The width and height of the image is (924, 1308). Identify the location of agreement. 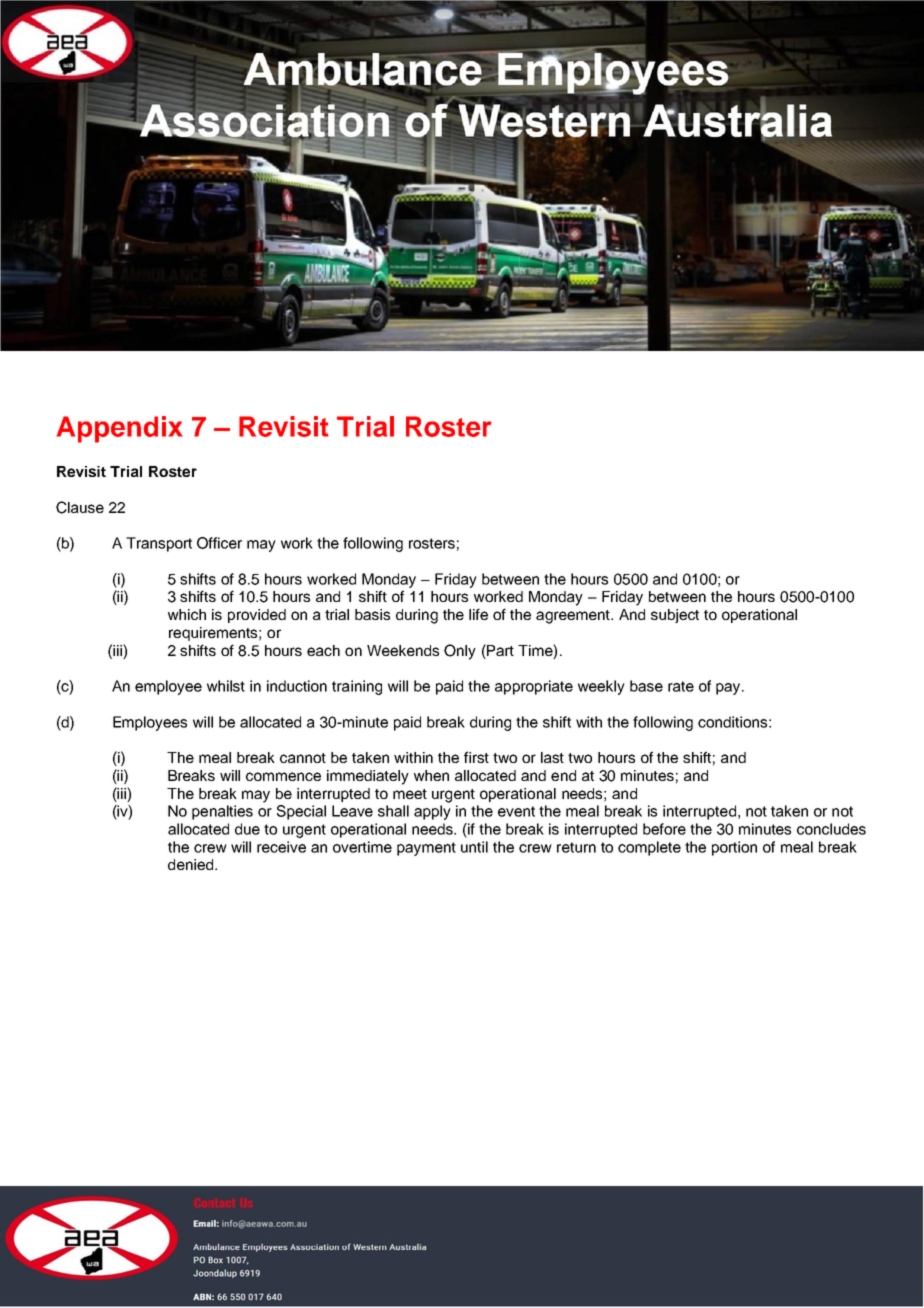
(574, 617).
